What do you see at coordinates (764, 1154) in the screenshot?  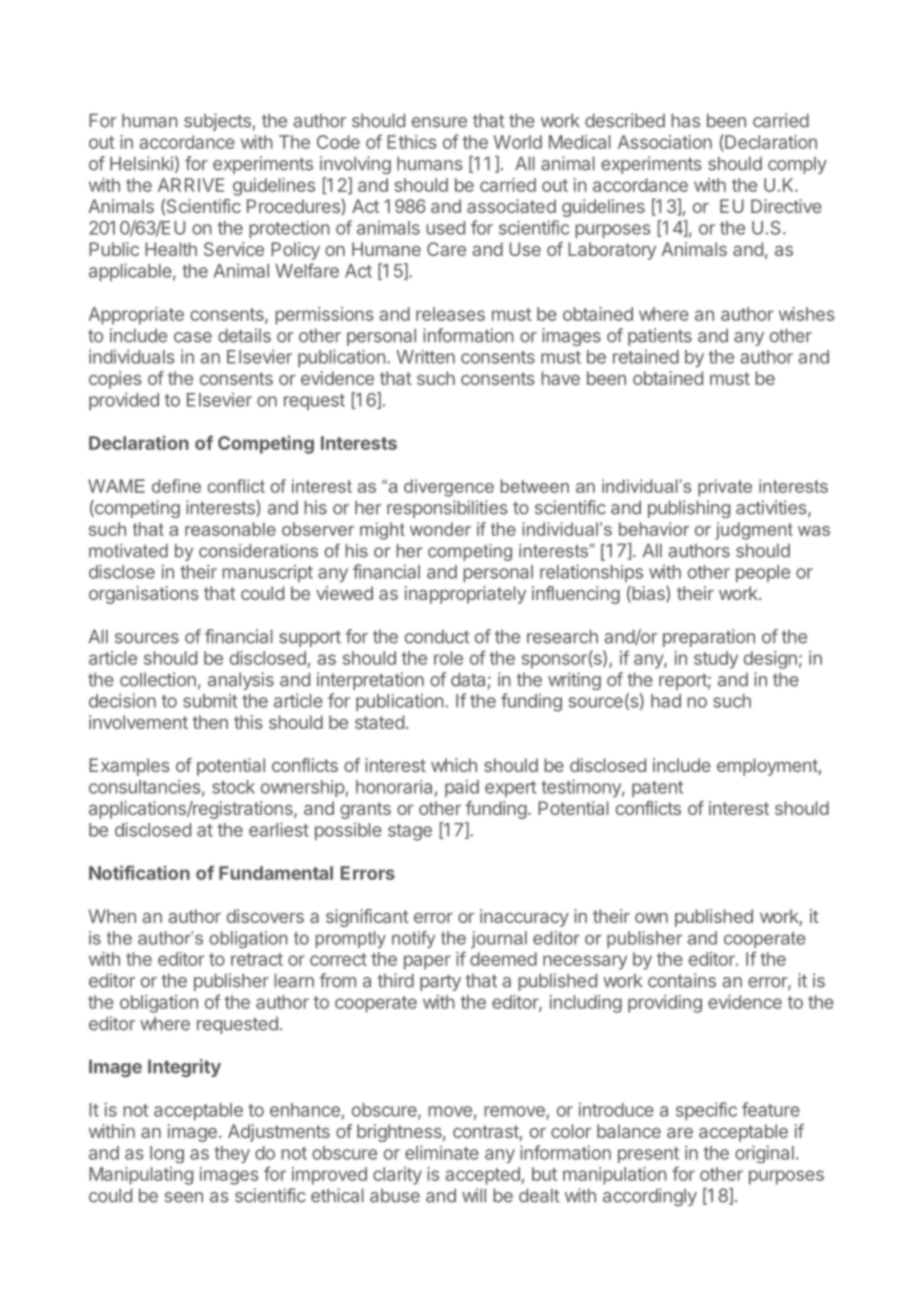 I see `original` at bounding box center [764, 1154].
